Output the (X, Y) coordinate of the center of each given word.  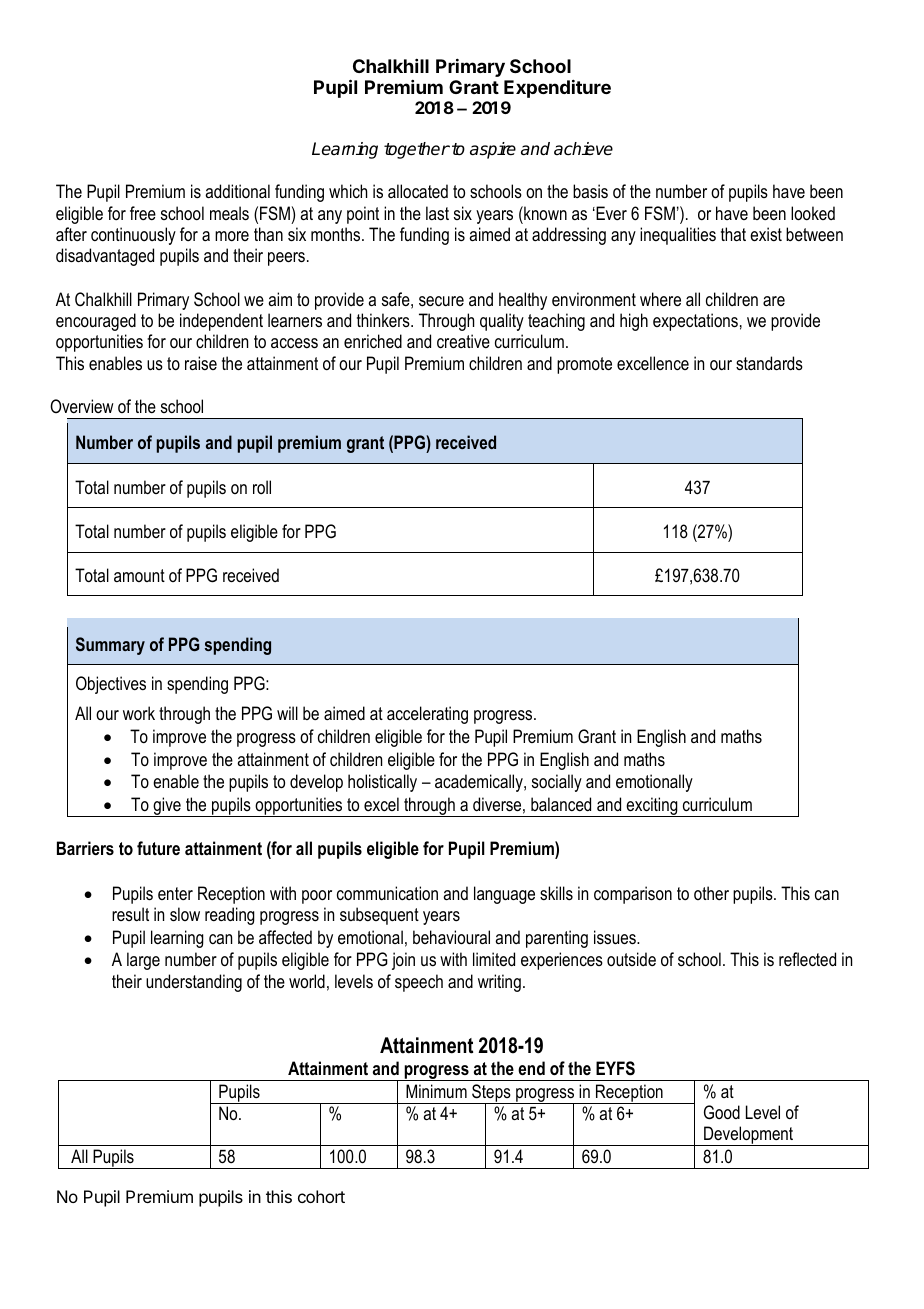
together (417, 150)
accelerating (427, 715)
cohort (321, 1196)
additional (237, 191)
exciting (652, 807)
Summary (110, 646)
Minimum (436, 1091)
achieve (583, 149)
